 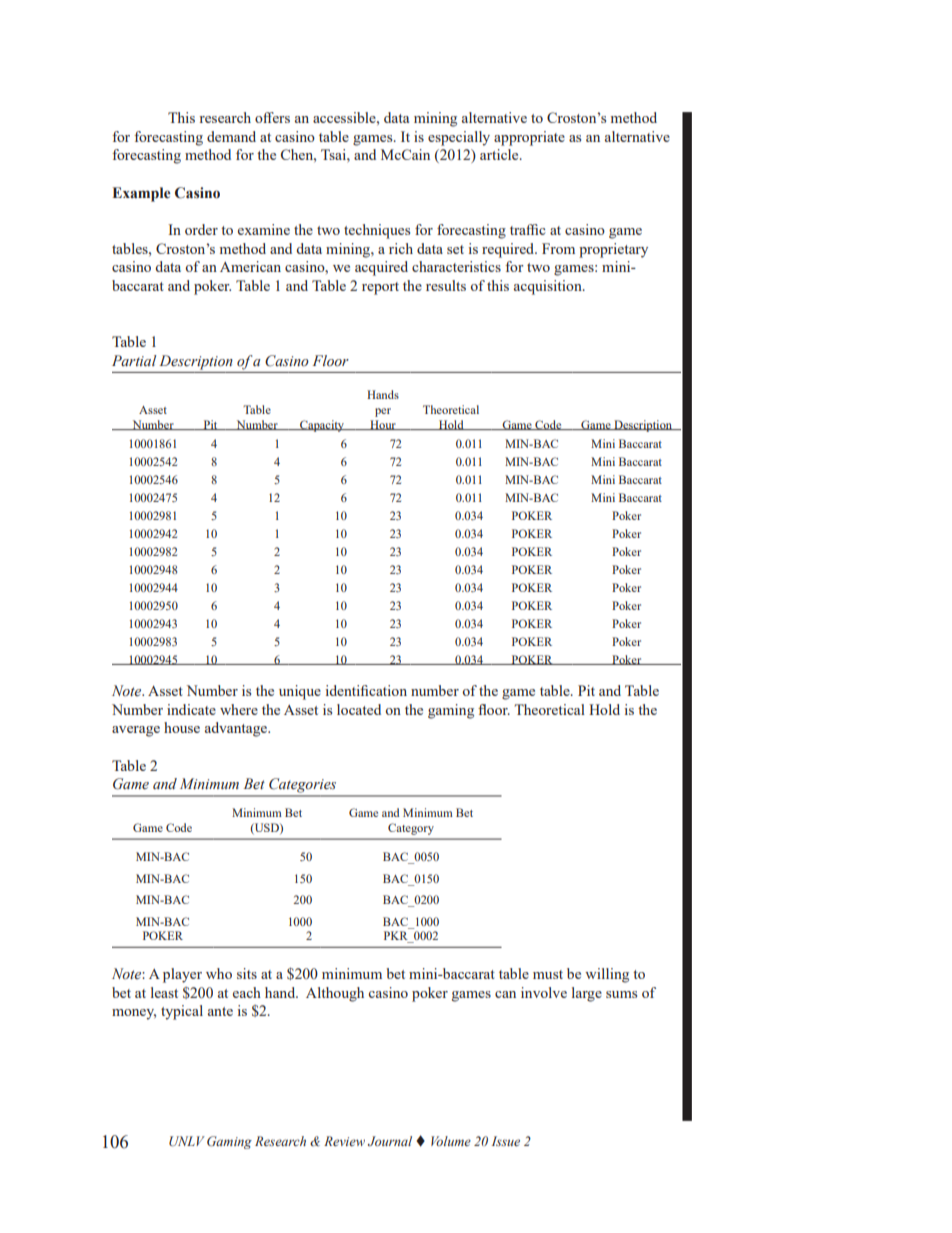 What do you see at coordinates (506, 1141) in the document?
I see `Issue` at bounding box center [506, 1141].
